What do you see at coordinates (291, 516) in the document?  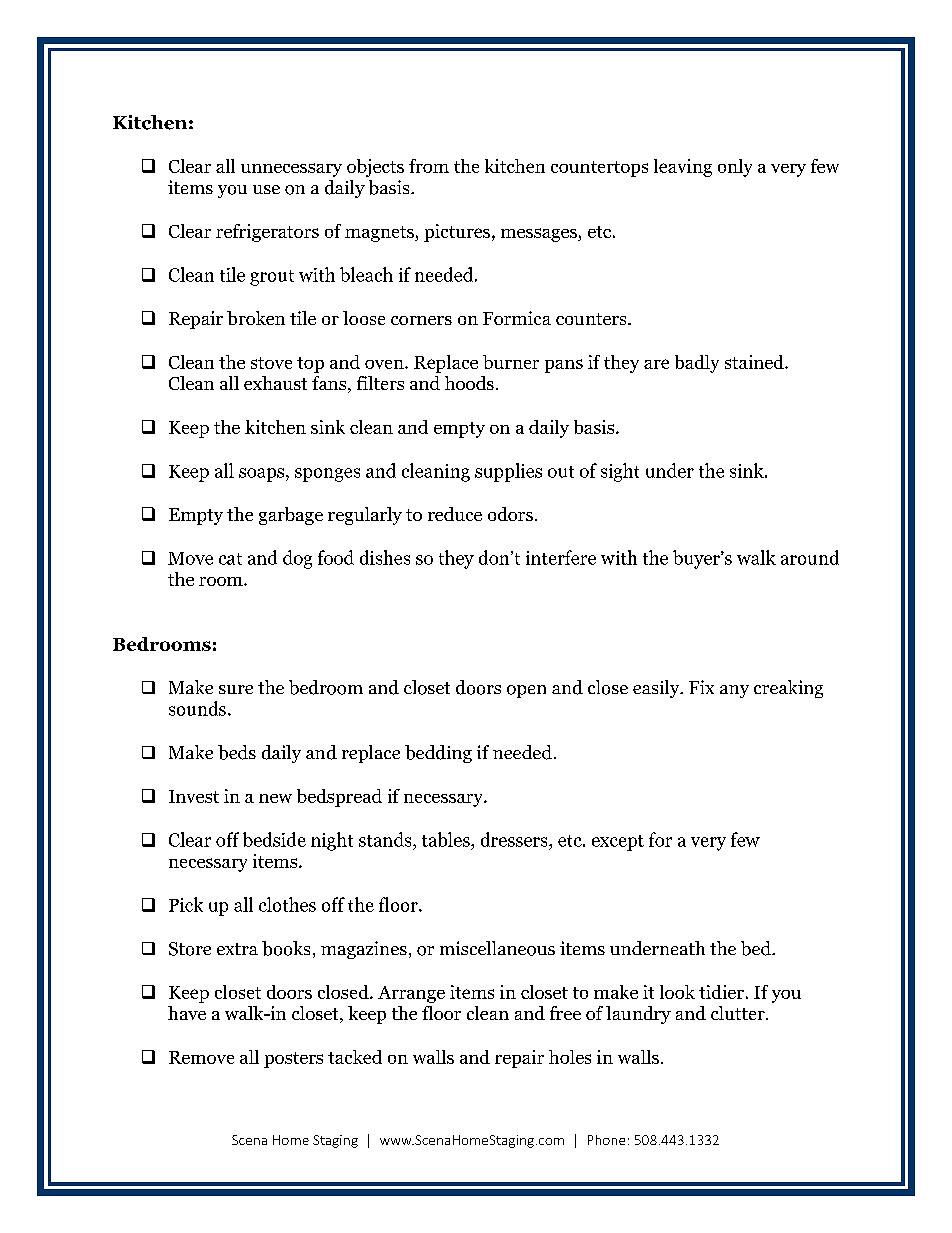 I see `garbage` at bounding box center [291, 516].
